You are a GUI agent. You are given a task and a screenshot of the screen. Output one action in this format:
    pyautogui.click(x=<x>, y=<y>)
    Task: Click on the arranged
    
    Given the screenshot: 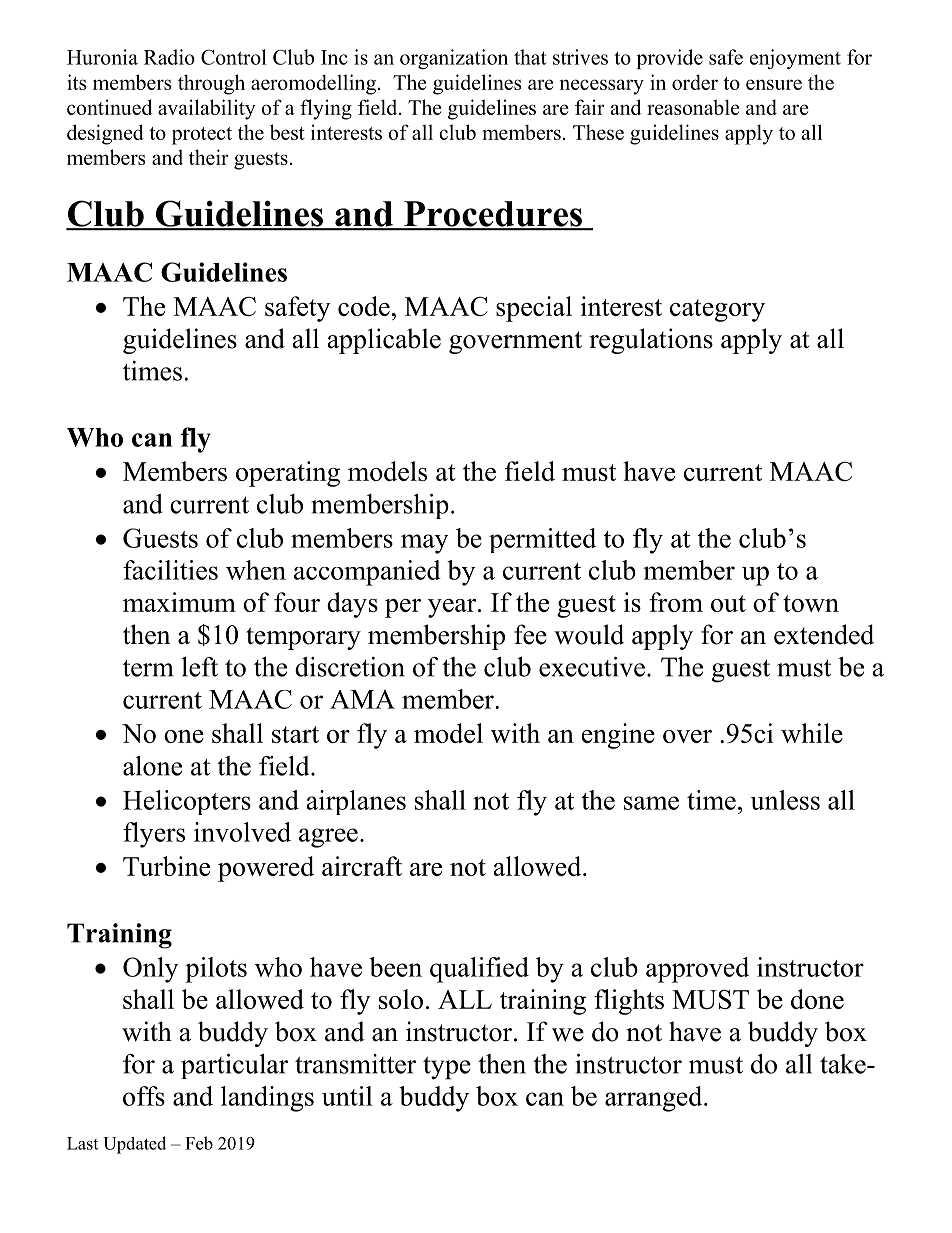 What is the action you would take?
    pyautogui.click(x=655, y=1099)
